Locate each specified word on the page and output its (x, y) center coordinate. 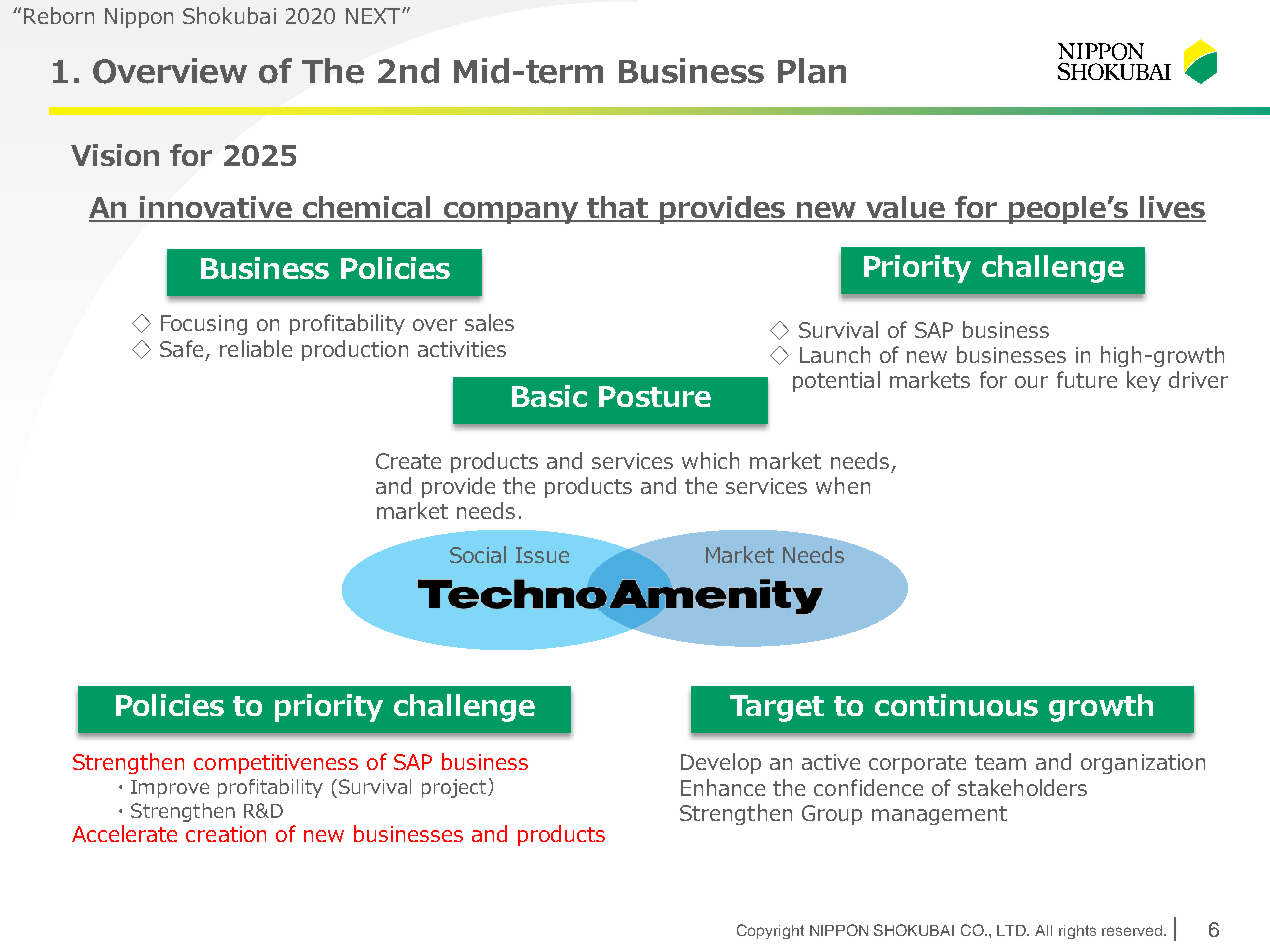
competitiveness (276, 764)
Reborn (59, 15)
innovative (215, 208)
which (710, 460)
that (617, 208)
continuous (956, 705)
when (843, 485)
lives (1172, 208)
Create (408, 461)
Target (777, 708)
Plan (812, 71)
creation (226, 834)
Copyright (770, 931)
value (906, 208)
